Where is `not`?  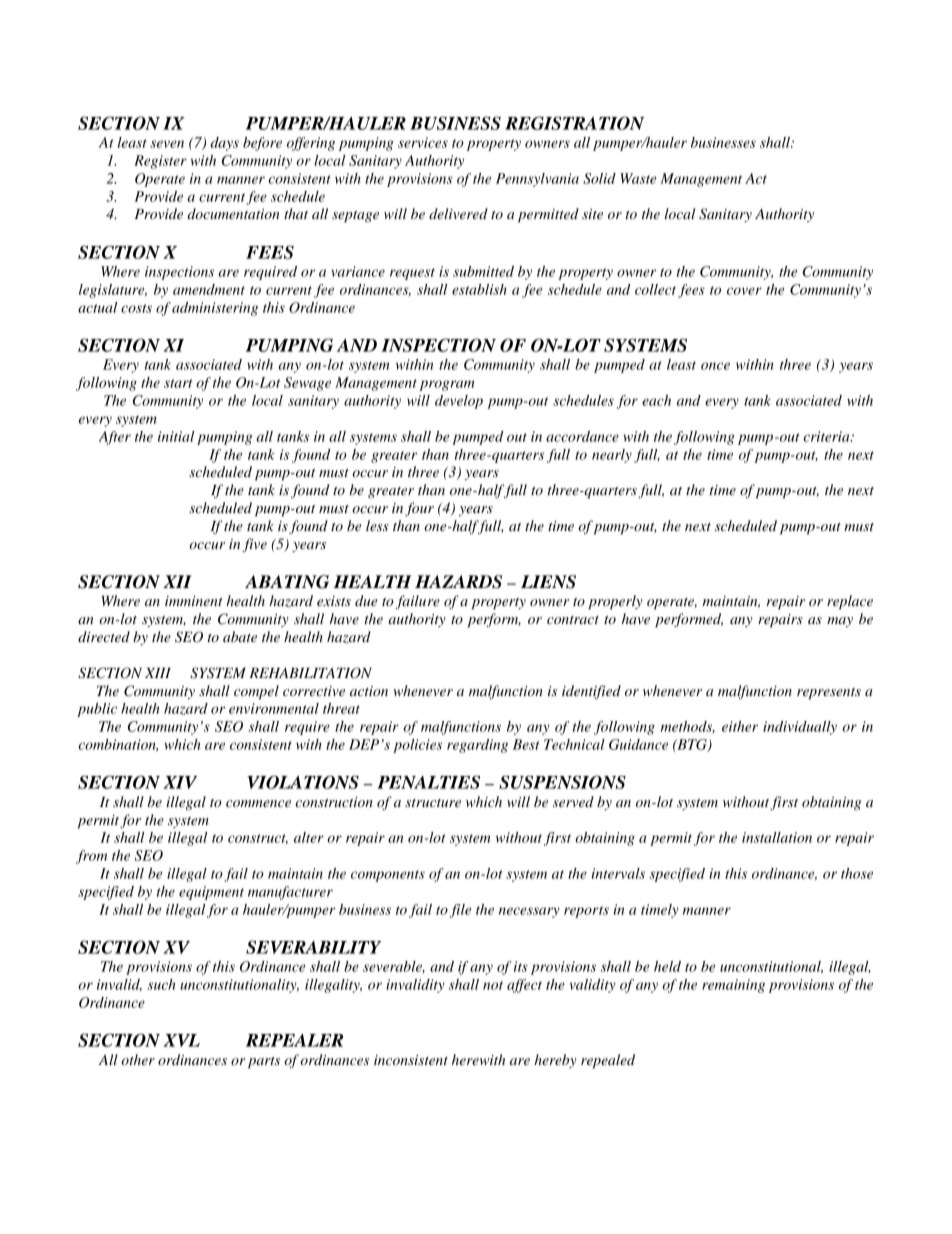
not is located at coordinates (493, 985).
